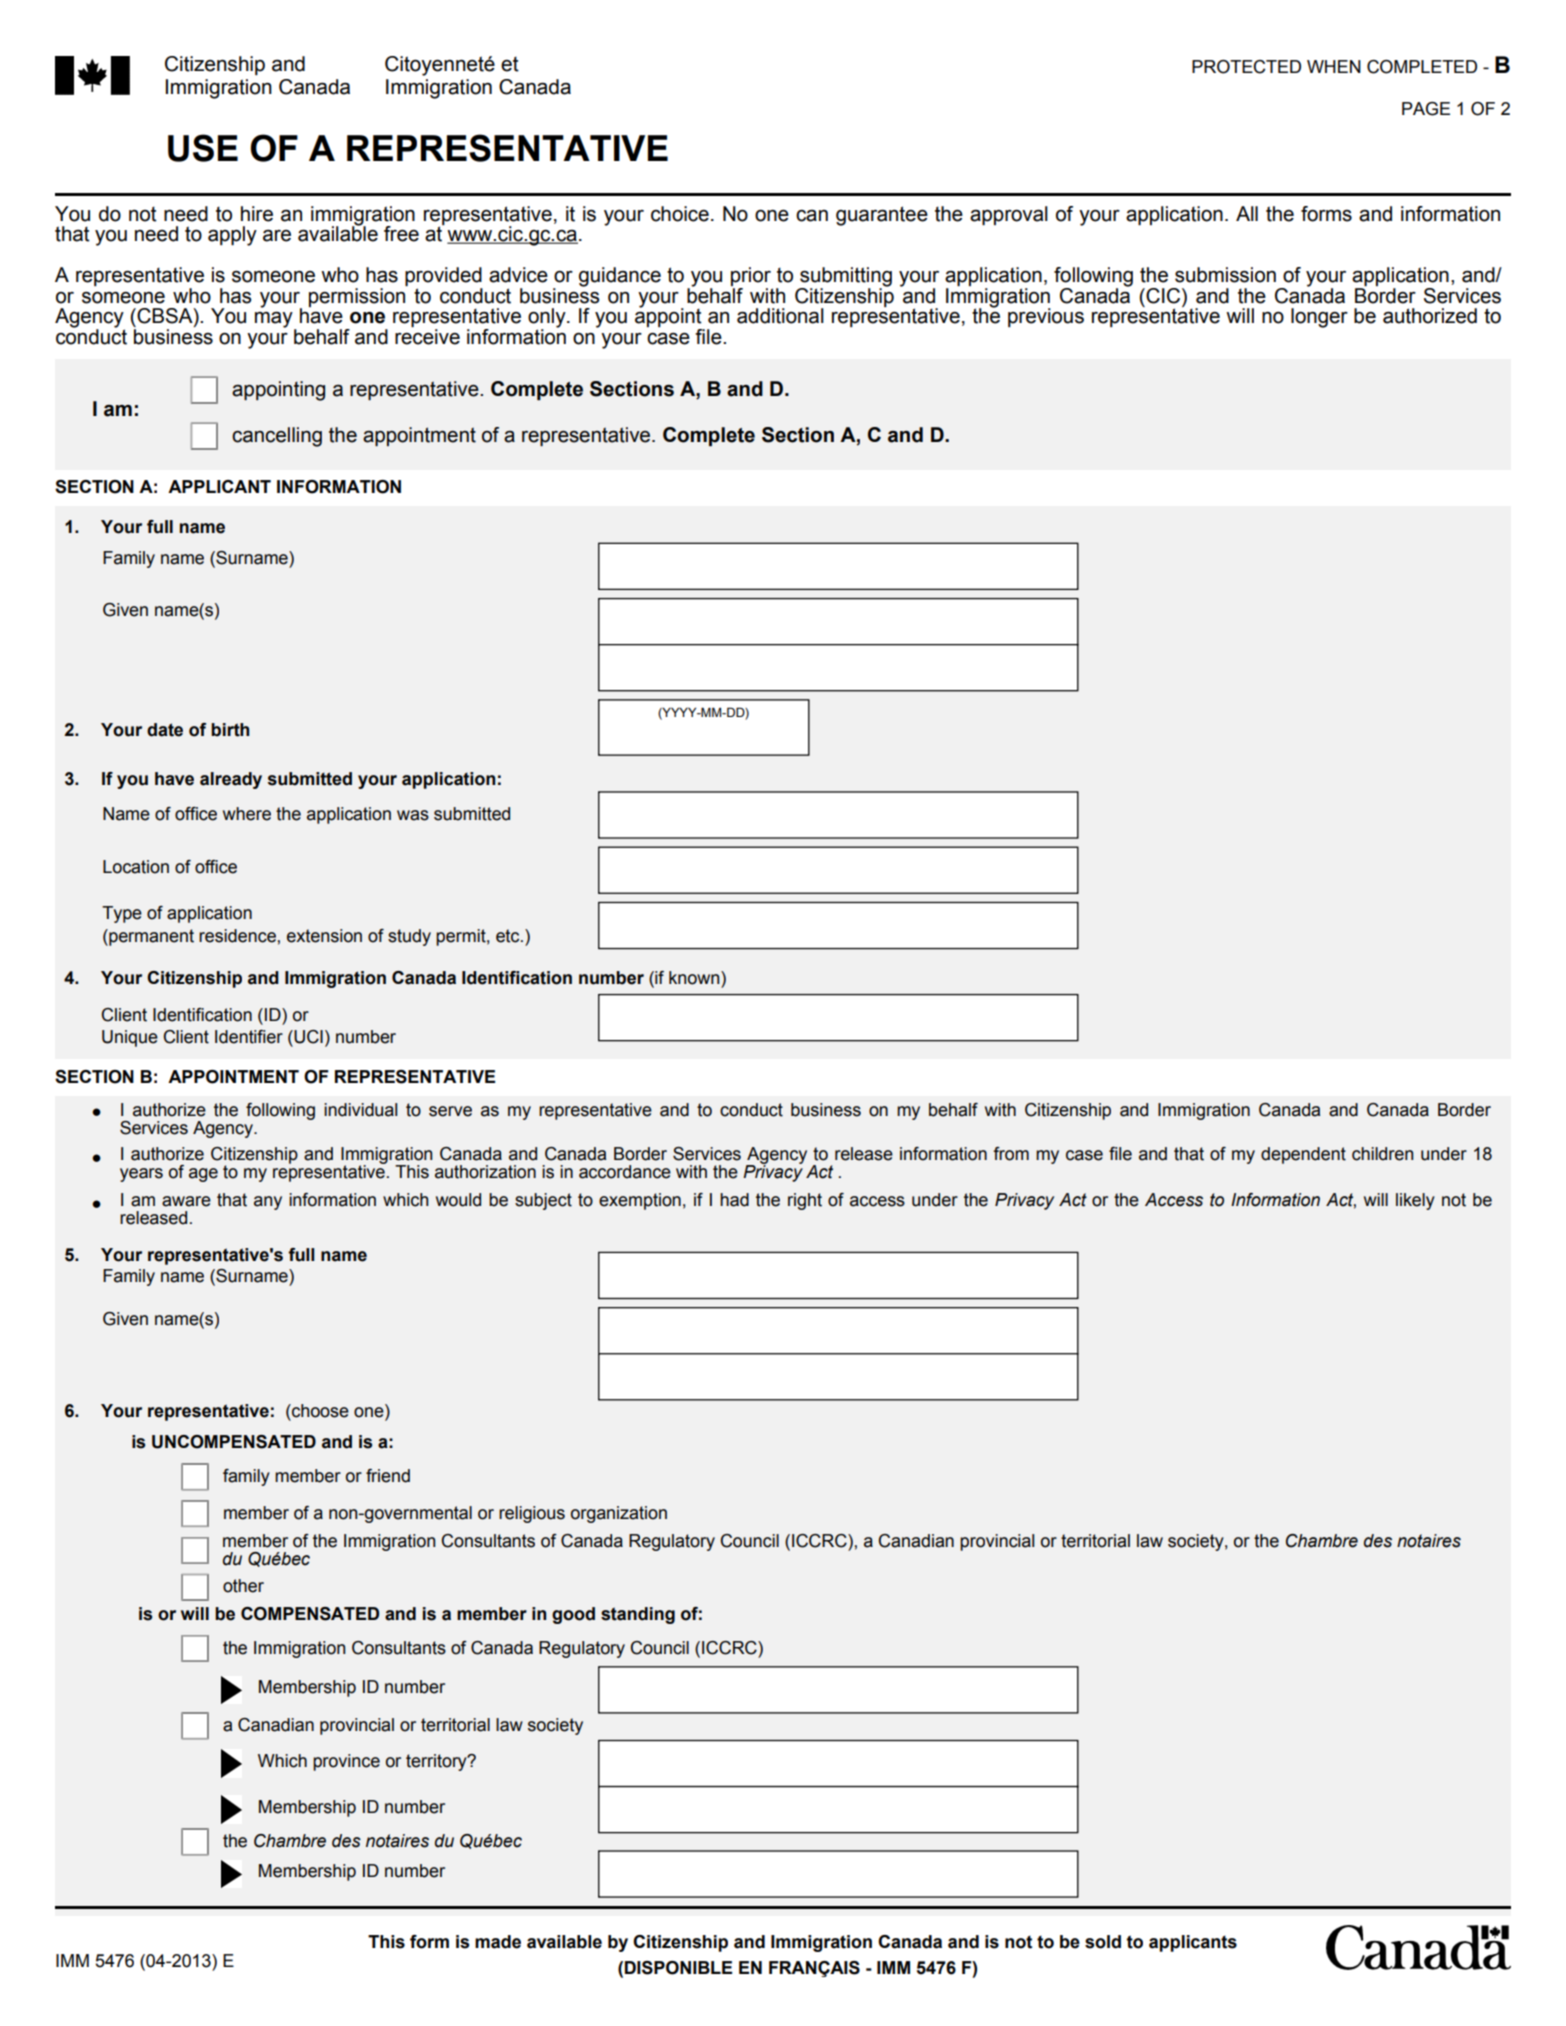 This screenshot has width=1566, height=2026. Describe the element at coordinates (243, 1586) in the screenshot. I see `other` at that location.
